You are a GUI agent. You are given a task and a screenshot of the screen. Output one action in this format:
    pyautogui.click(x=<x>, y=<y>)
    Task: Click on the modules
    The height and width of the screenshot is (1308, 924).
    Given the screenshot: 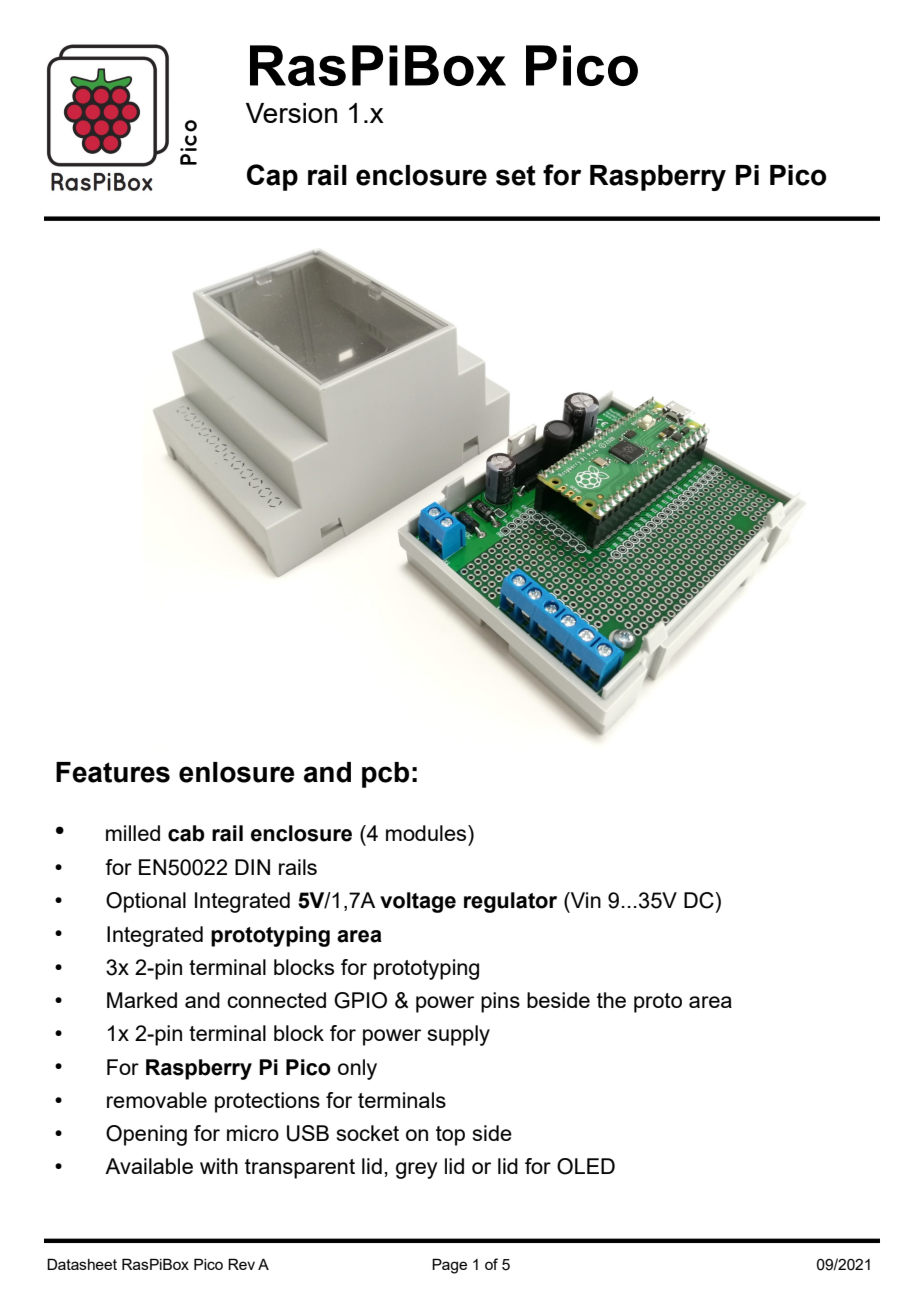 What is the action you would take?
    pyautogui.click(x=427, y=833)
